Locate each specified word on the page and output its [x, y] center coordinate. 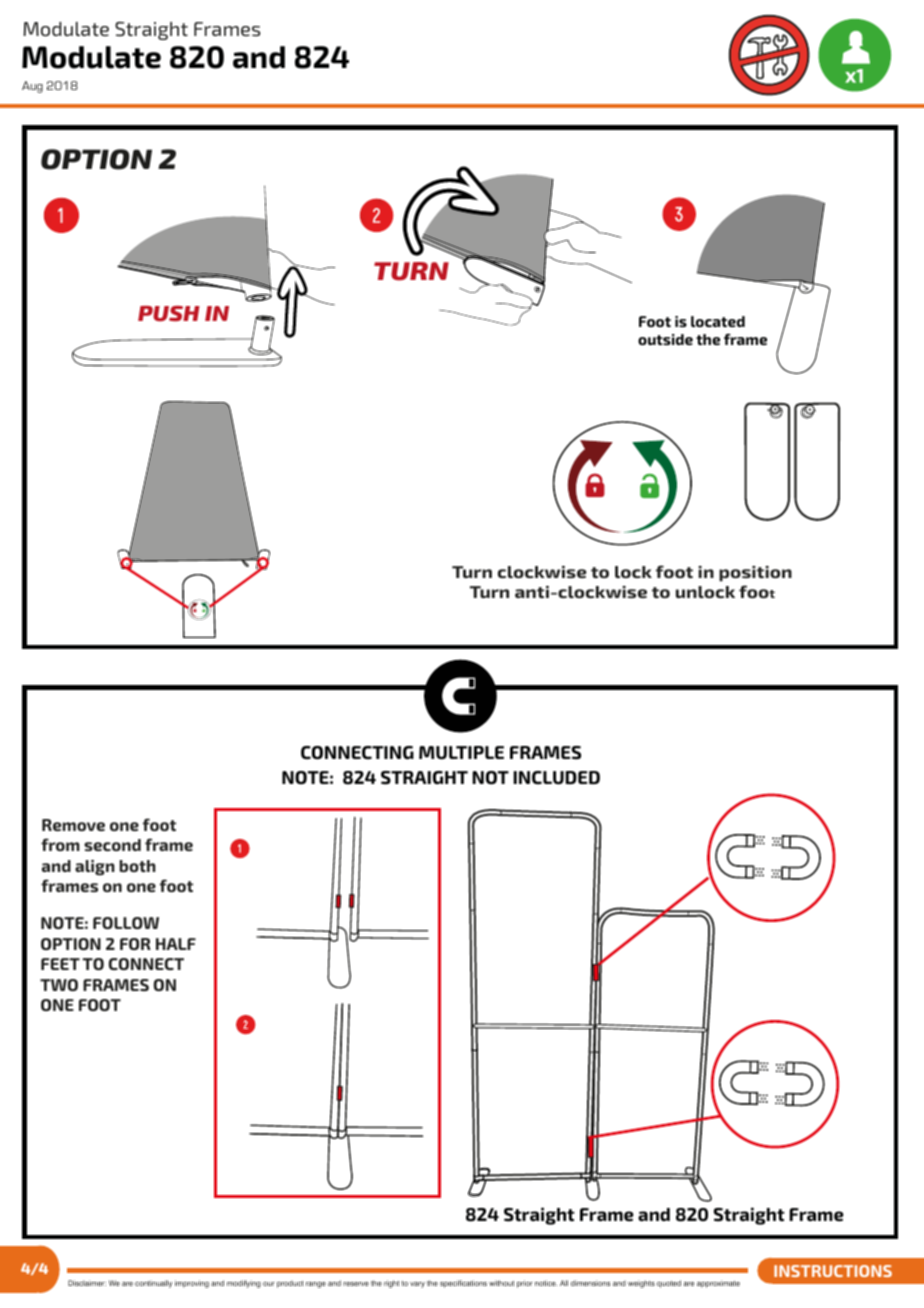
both [137, 866]
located [718, 321]
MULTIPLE [461, 753]
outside [665, 339]
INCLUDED [556, 778]
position [755, 574]
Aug [32, 87]
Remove [73, 825]
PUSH [169, 314]
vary [417, 1285]
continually [153, 1284]
